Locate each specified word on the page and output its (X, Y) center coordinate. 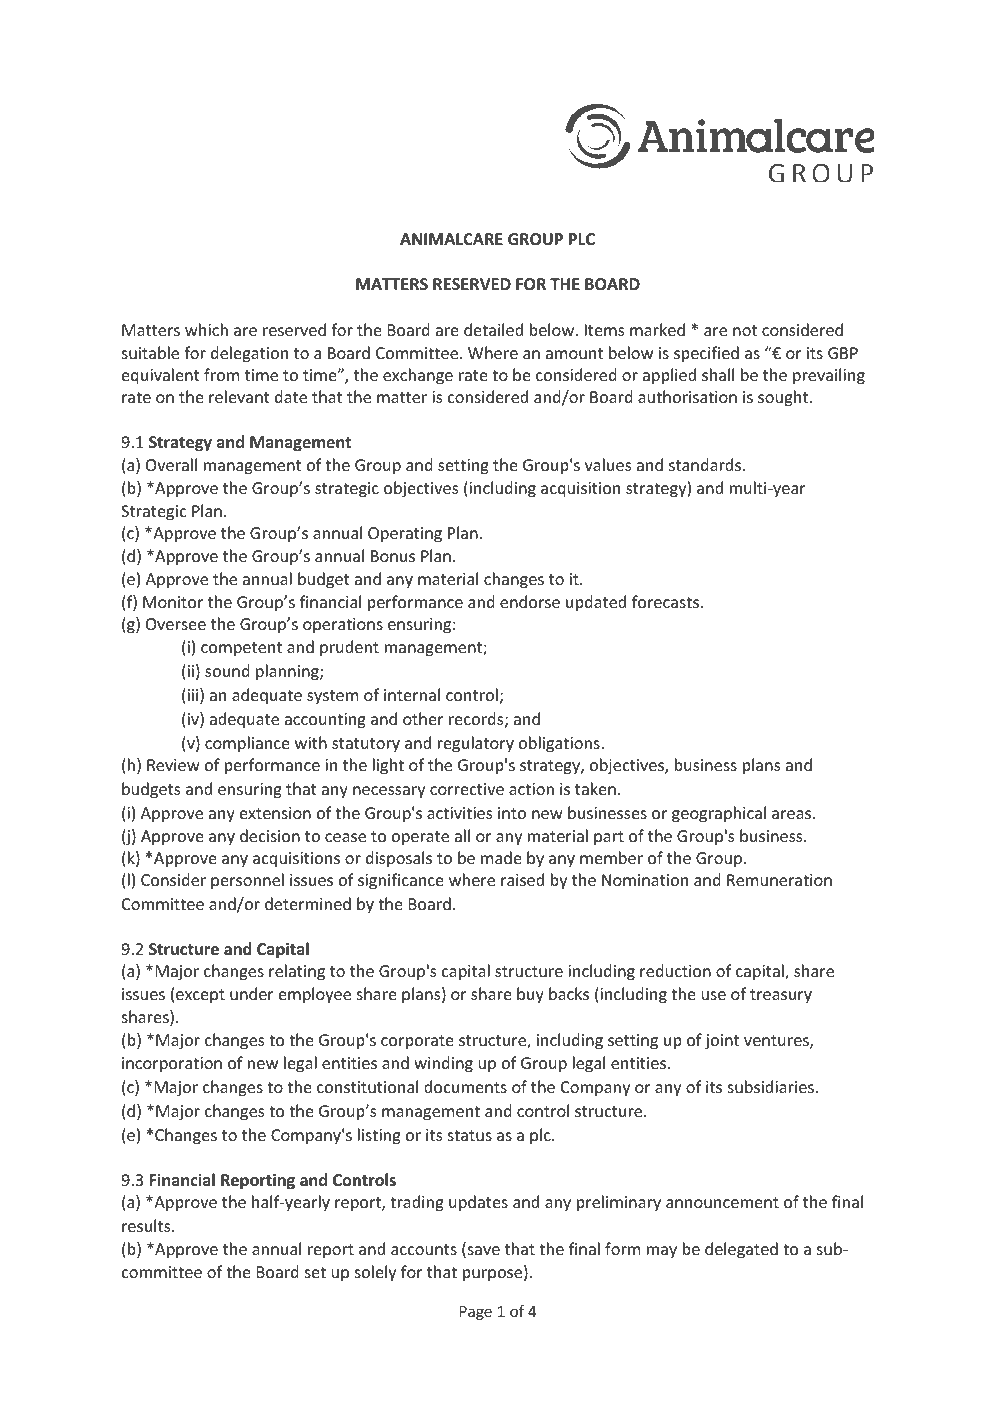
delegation (249, 354)
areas (793, 814)
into (512, 813)
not (745, 330)
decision (270, 835)
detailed (493, 329)
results (147, 1225)
